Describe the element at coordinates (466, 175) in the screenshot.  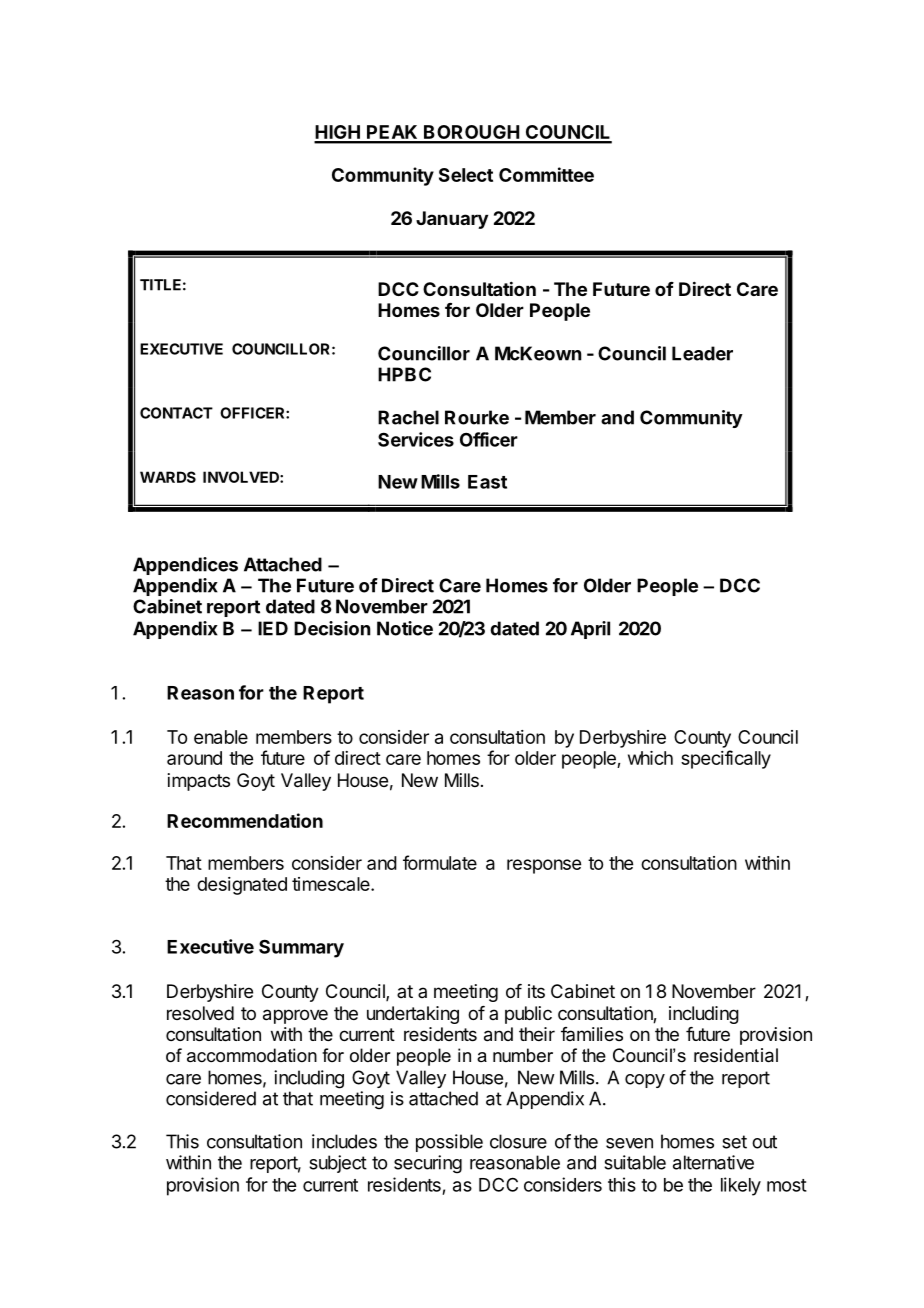
I see `Select` at that location.
